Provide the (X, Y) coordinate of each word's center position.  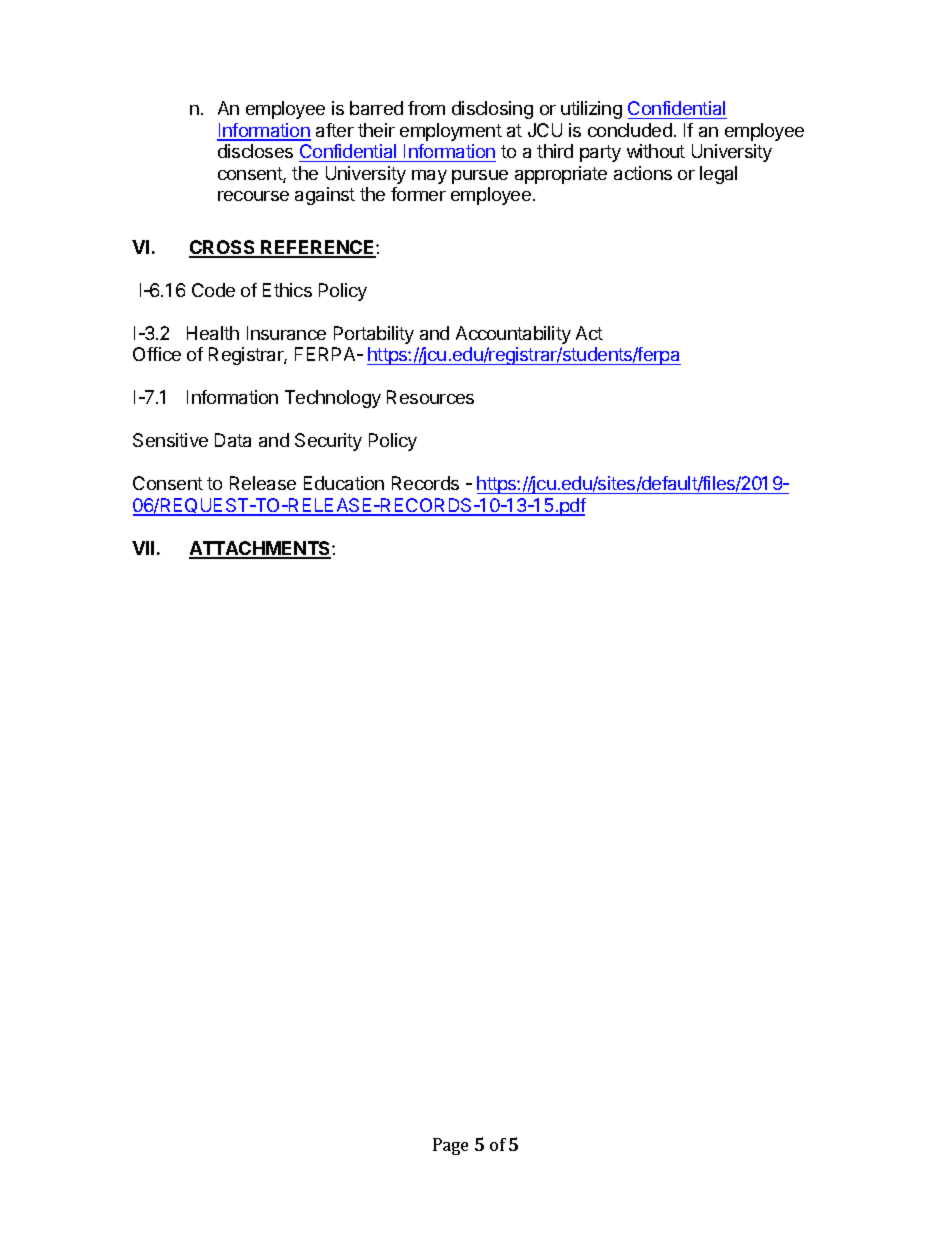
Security (328, 442)
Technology (333, 399)
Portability (374, 335)
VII (143, 548)
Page (450, 1146)
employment (451, 132)
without (656, 151)
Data (233, 440)
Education (344, 483)
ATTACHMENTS (261, 549)
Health (213, 333)
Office (157, 354)
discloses (255, 151)
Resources (430, 397)
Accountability (513, 335)
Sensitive (170, 440)
